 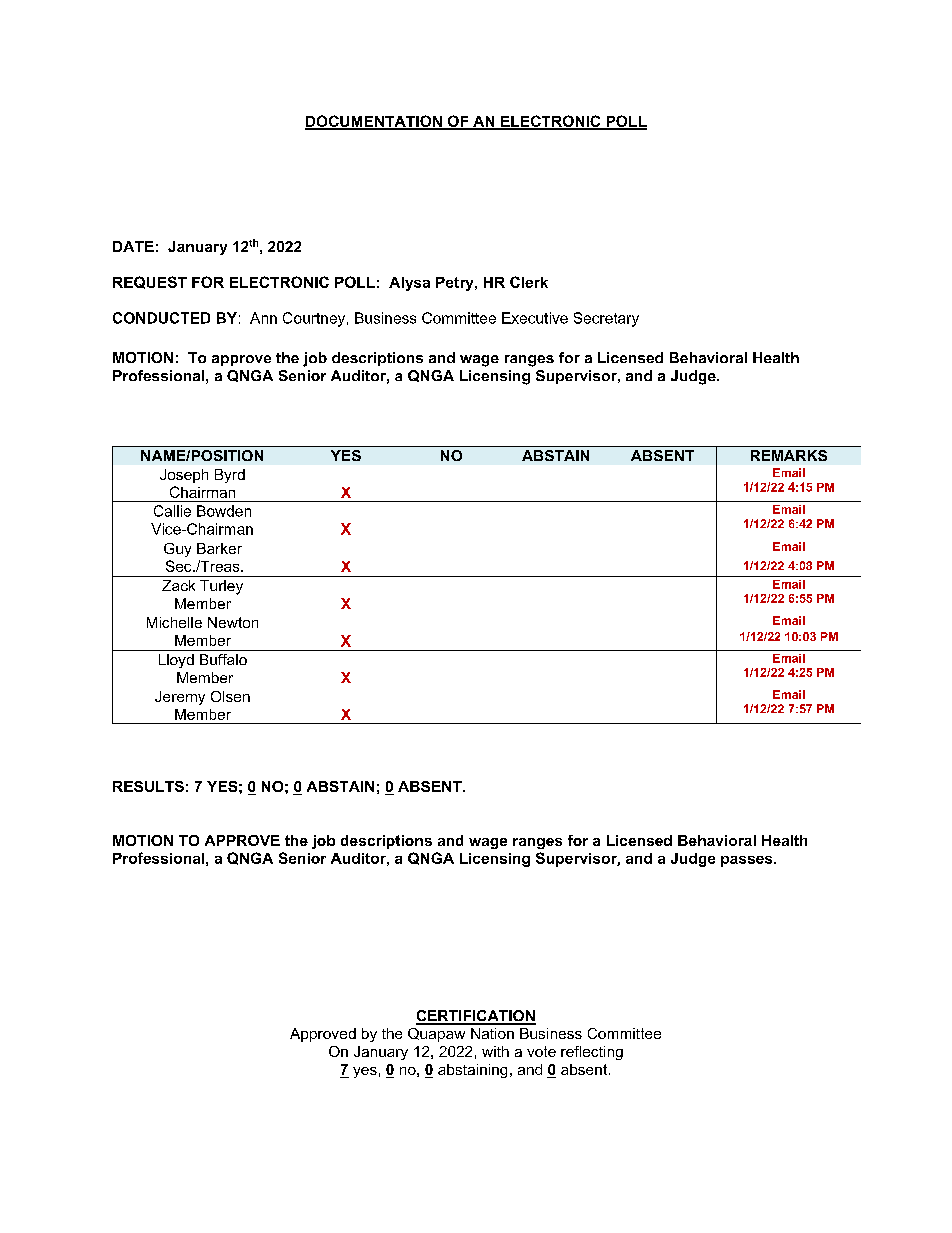 I want to click on CONDUCTED, so click(x=161, y=318).
